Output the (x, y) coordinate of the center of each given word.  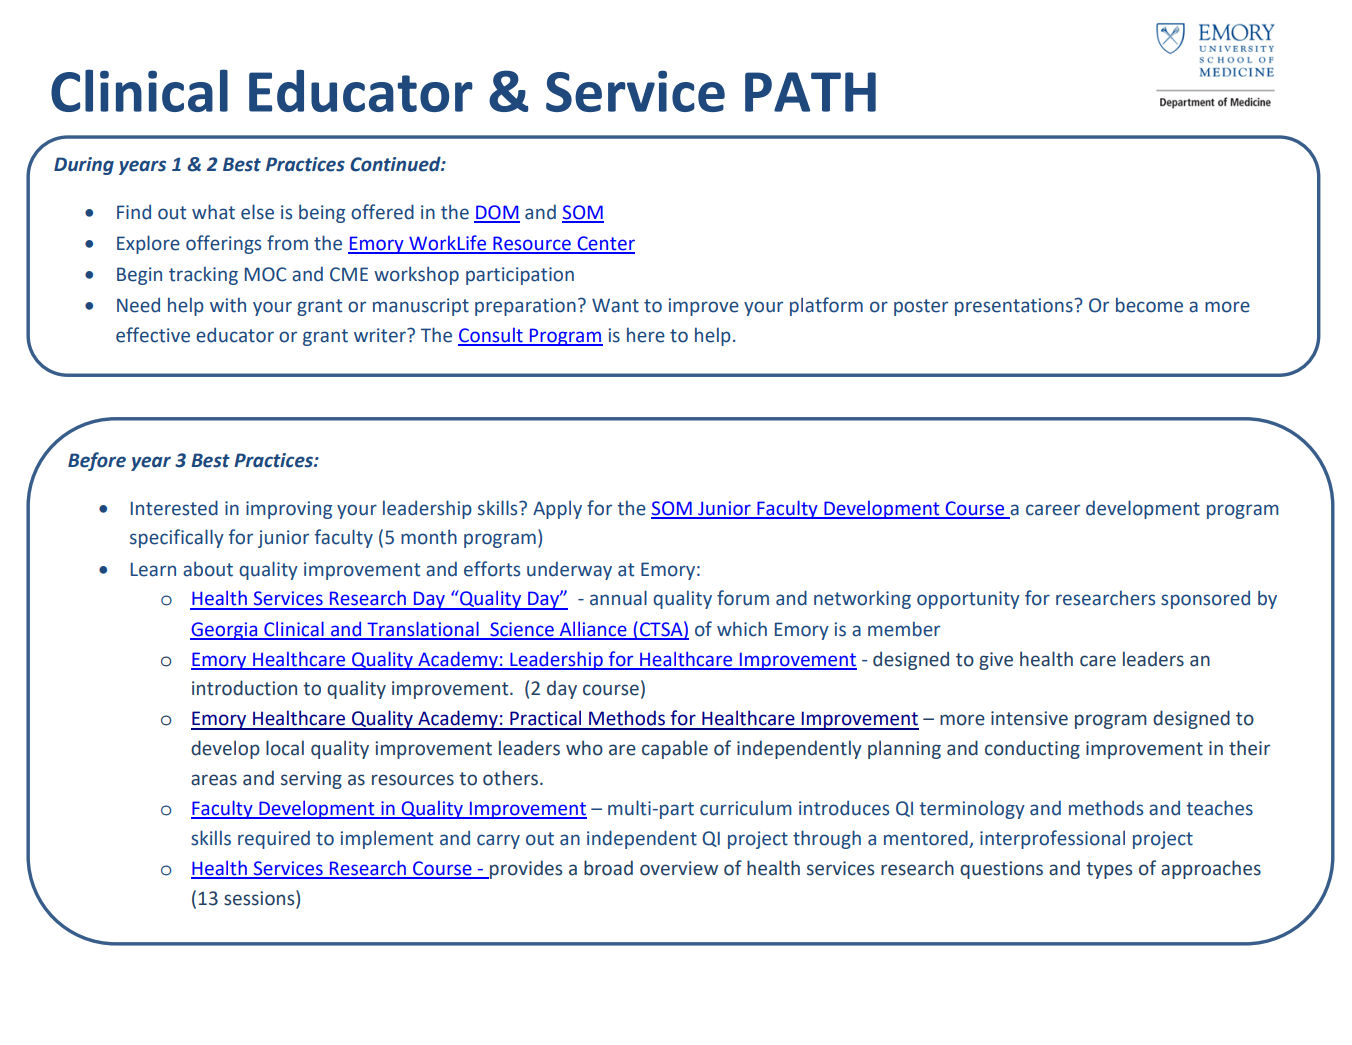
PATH (810, 92)
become (1149, 305)
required (274, 839)
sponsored (1205, 600)
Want (615, 305)
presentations (1014, 307)
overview (679, 868)
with (228, 305)
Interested (174, 508)
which (742, 629)
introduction (244, 688)
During (84, 166)
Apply (557, 509)
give (996, 661)
